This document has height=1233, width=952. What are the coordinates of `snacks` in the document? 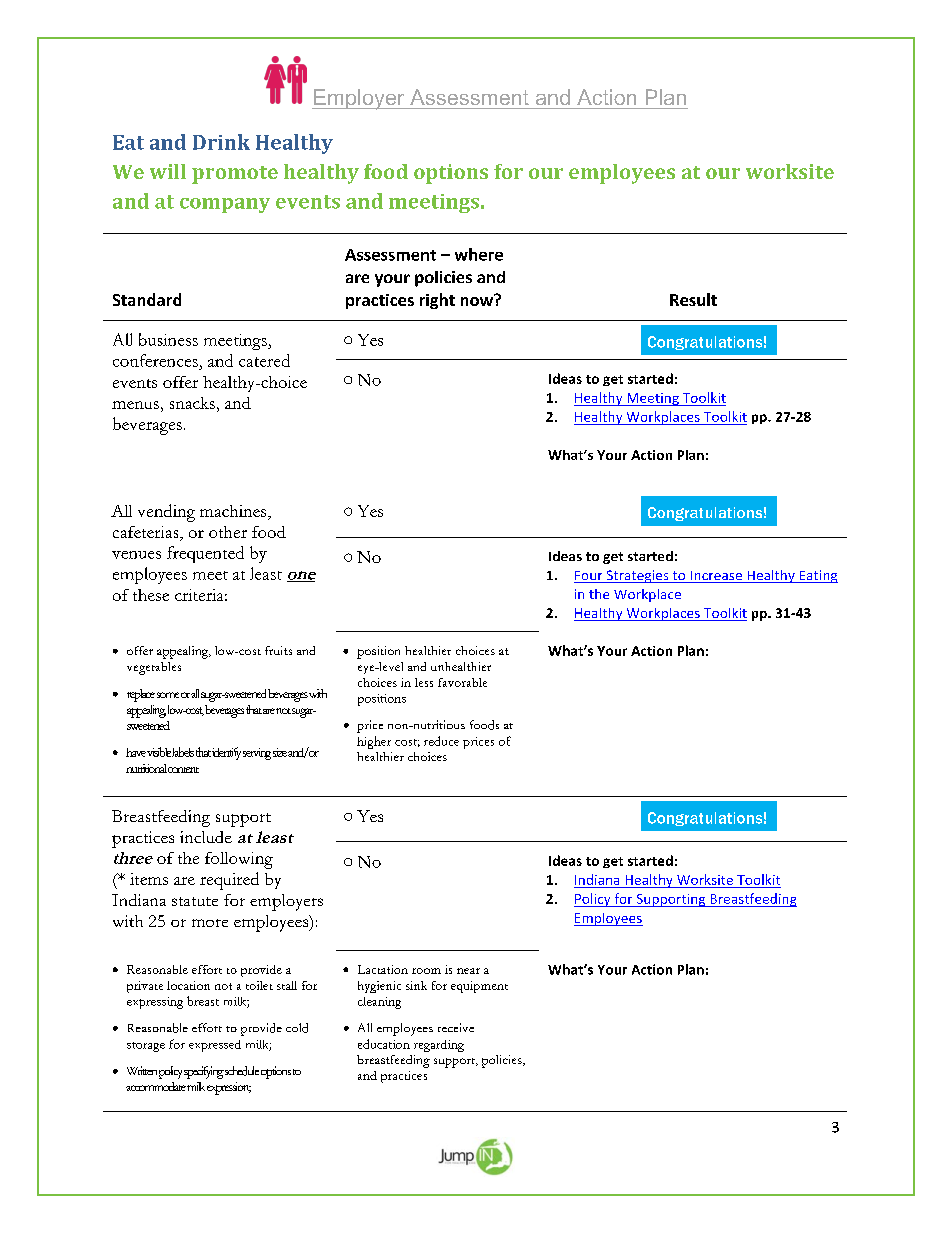 It's located at (192, 403).
